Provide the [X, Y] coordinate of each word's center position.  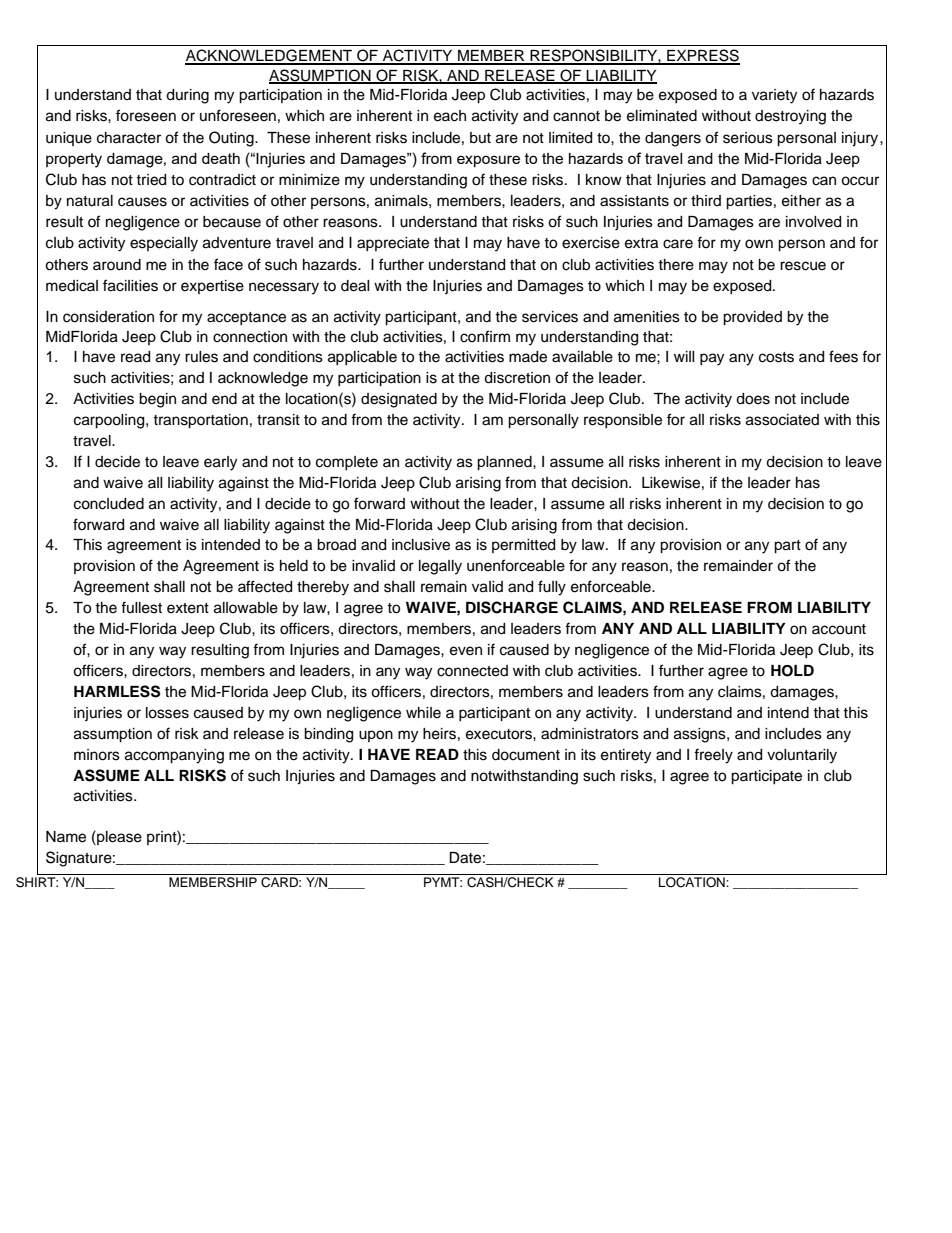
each [450, 116]
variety [774, 96]
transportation [200, 421]
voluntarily [802, 756]
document [526, 755]
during [187, 96]
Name [66, 837]
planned [505, 463]
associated [782, 420]
